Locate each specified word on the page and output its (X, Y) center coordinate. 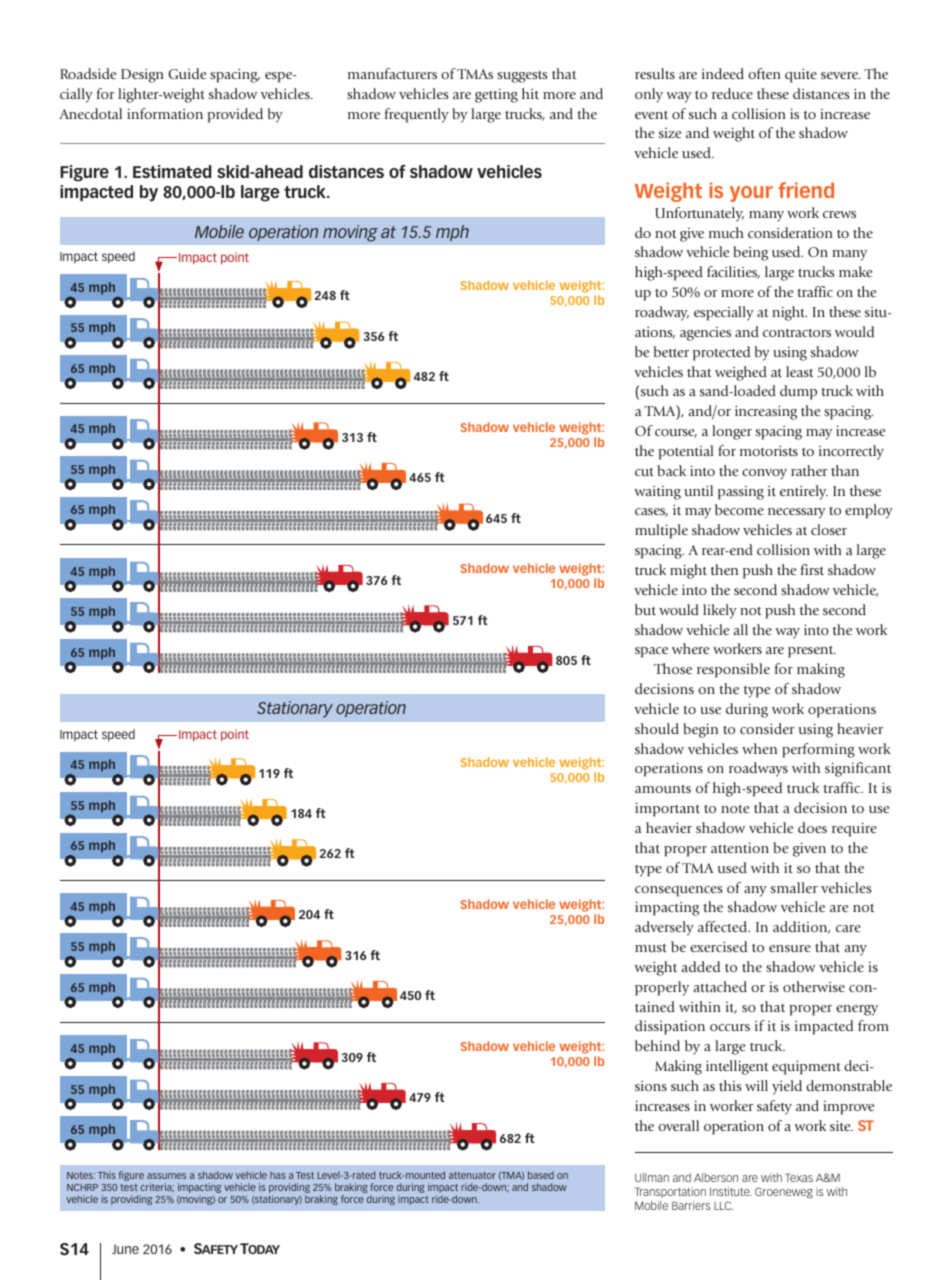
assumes (166, 1176)
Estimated (172, 171)
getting (496, 96)
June (125, 1249)
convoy (764, 474)
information (165, 113)
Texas (799, 1177)
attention (740, 847)
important (667, 809)
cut (644, 472)
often (764, 73)
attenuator (472, 1175)
